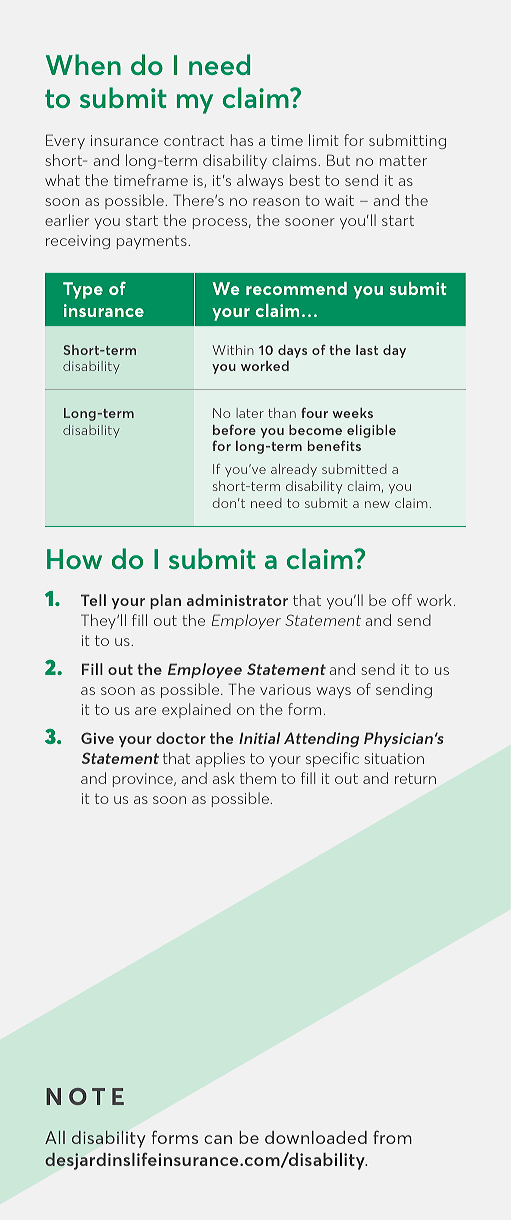 Image resolution: width=511 pixels, height=1220 pixels. What do you see at coordinates (371, 431) in the screenshot?
I see `eligible` at bounding box center [371, 431].
